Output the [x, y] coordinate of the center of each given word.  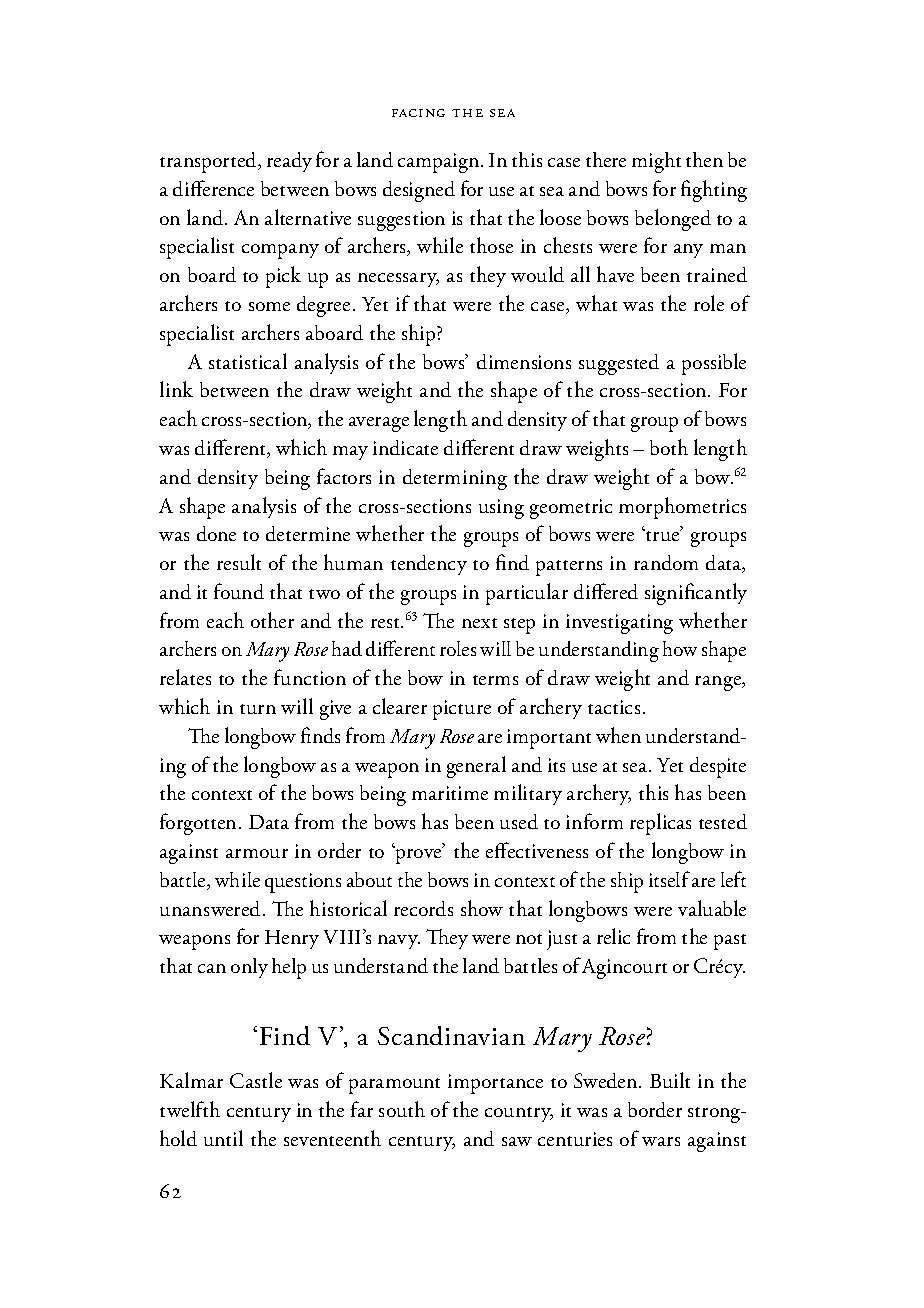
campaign [440, 163]
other [272, 620]
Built [670, 1080]
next [479, 623]
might [656, 162]
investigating [619, 624]
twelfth [190, 1109]
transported [209, 162]
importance [495, 1084]
